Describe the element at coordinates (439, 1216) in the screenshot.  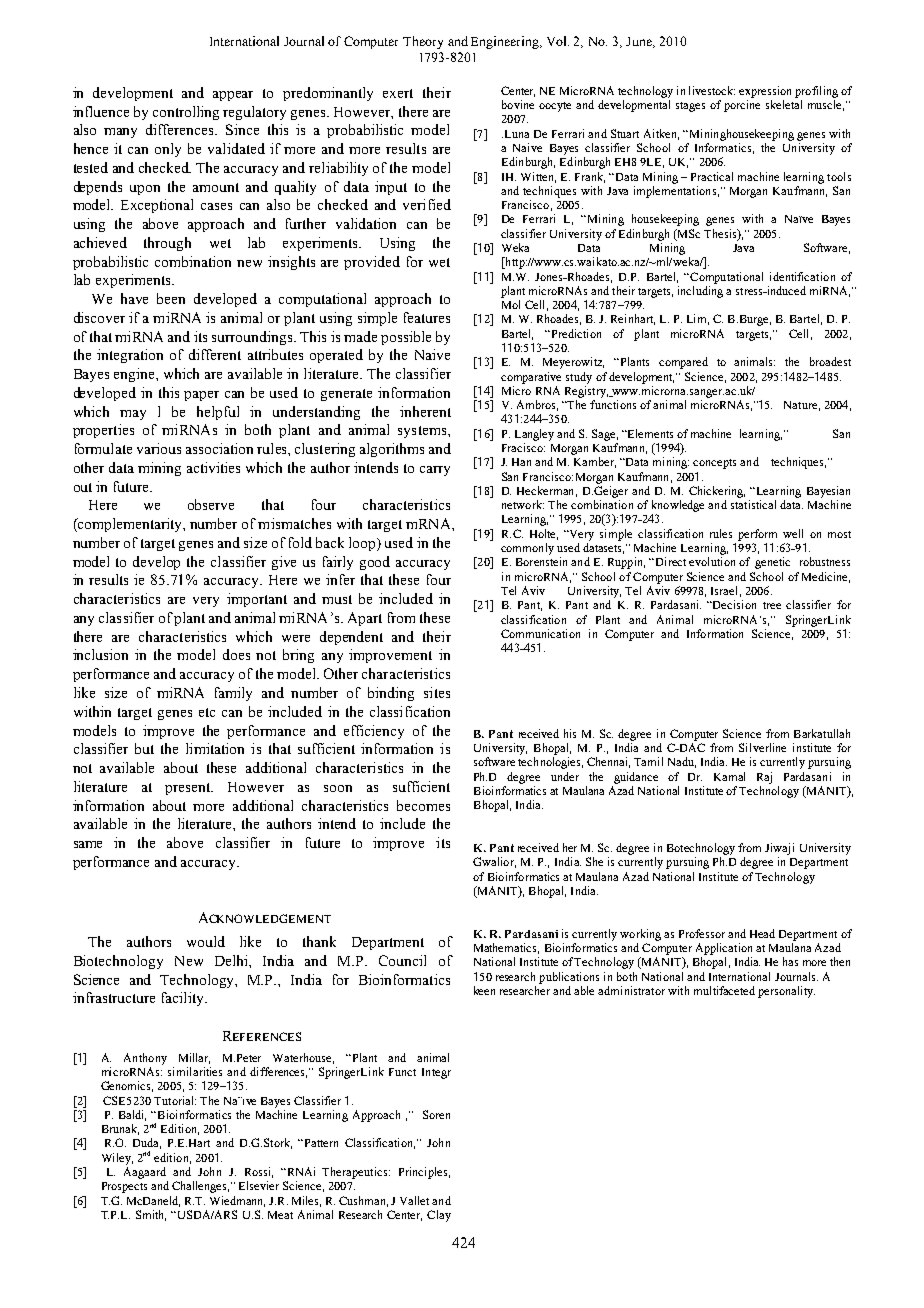
I see `Clay` at that location.
